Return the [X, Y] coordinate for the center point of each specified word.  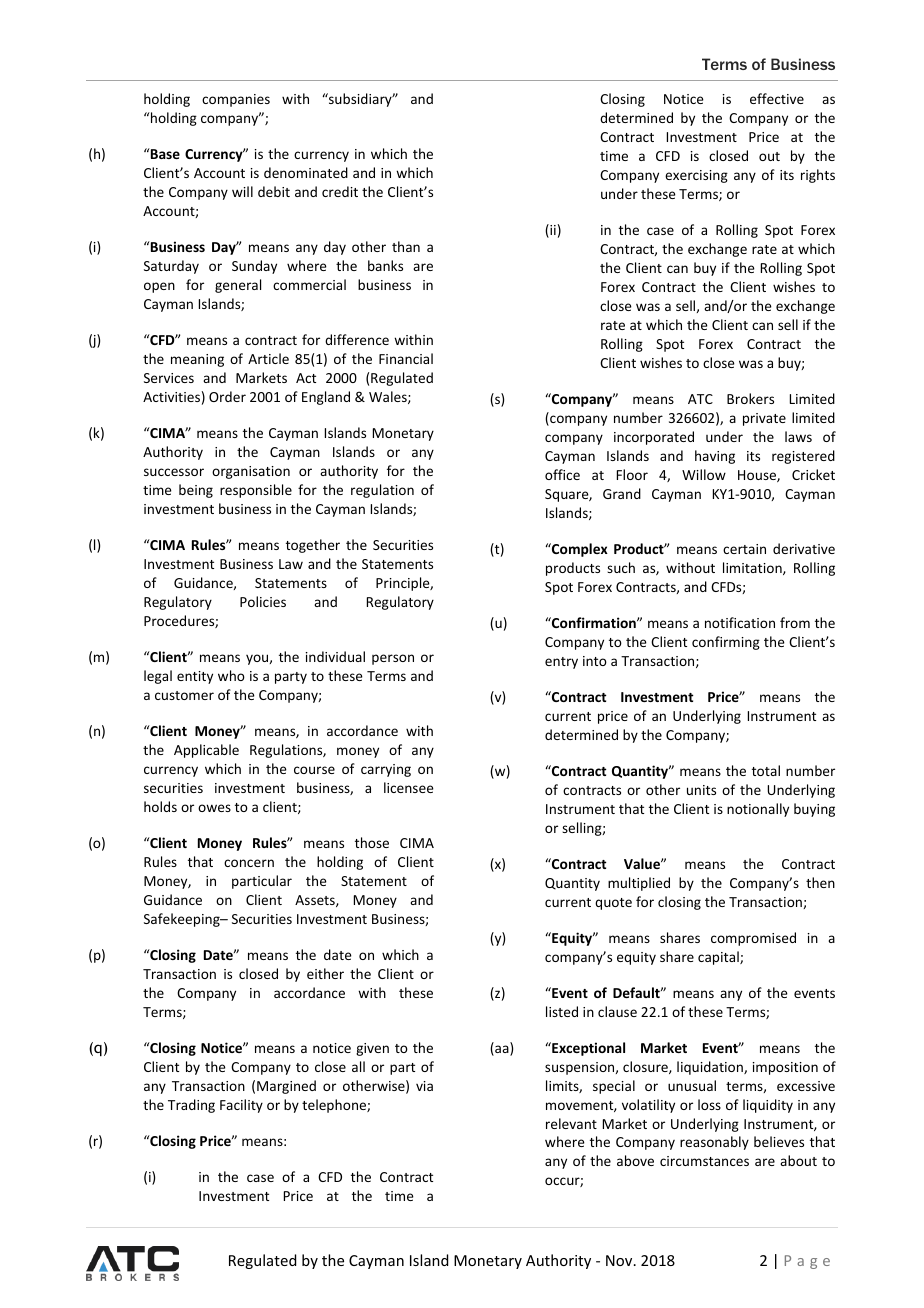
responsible [256, 491]
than [406, 246]
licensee [409, 787]
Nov [620, 1260]
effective [777, 98]
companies [236, 100]
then [820, 882]
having [715, 457]
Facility [241, 1106]
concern [249, 863]
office [562, 474]
